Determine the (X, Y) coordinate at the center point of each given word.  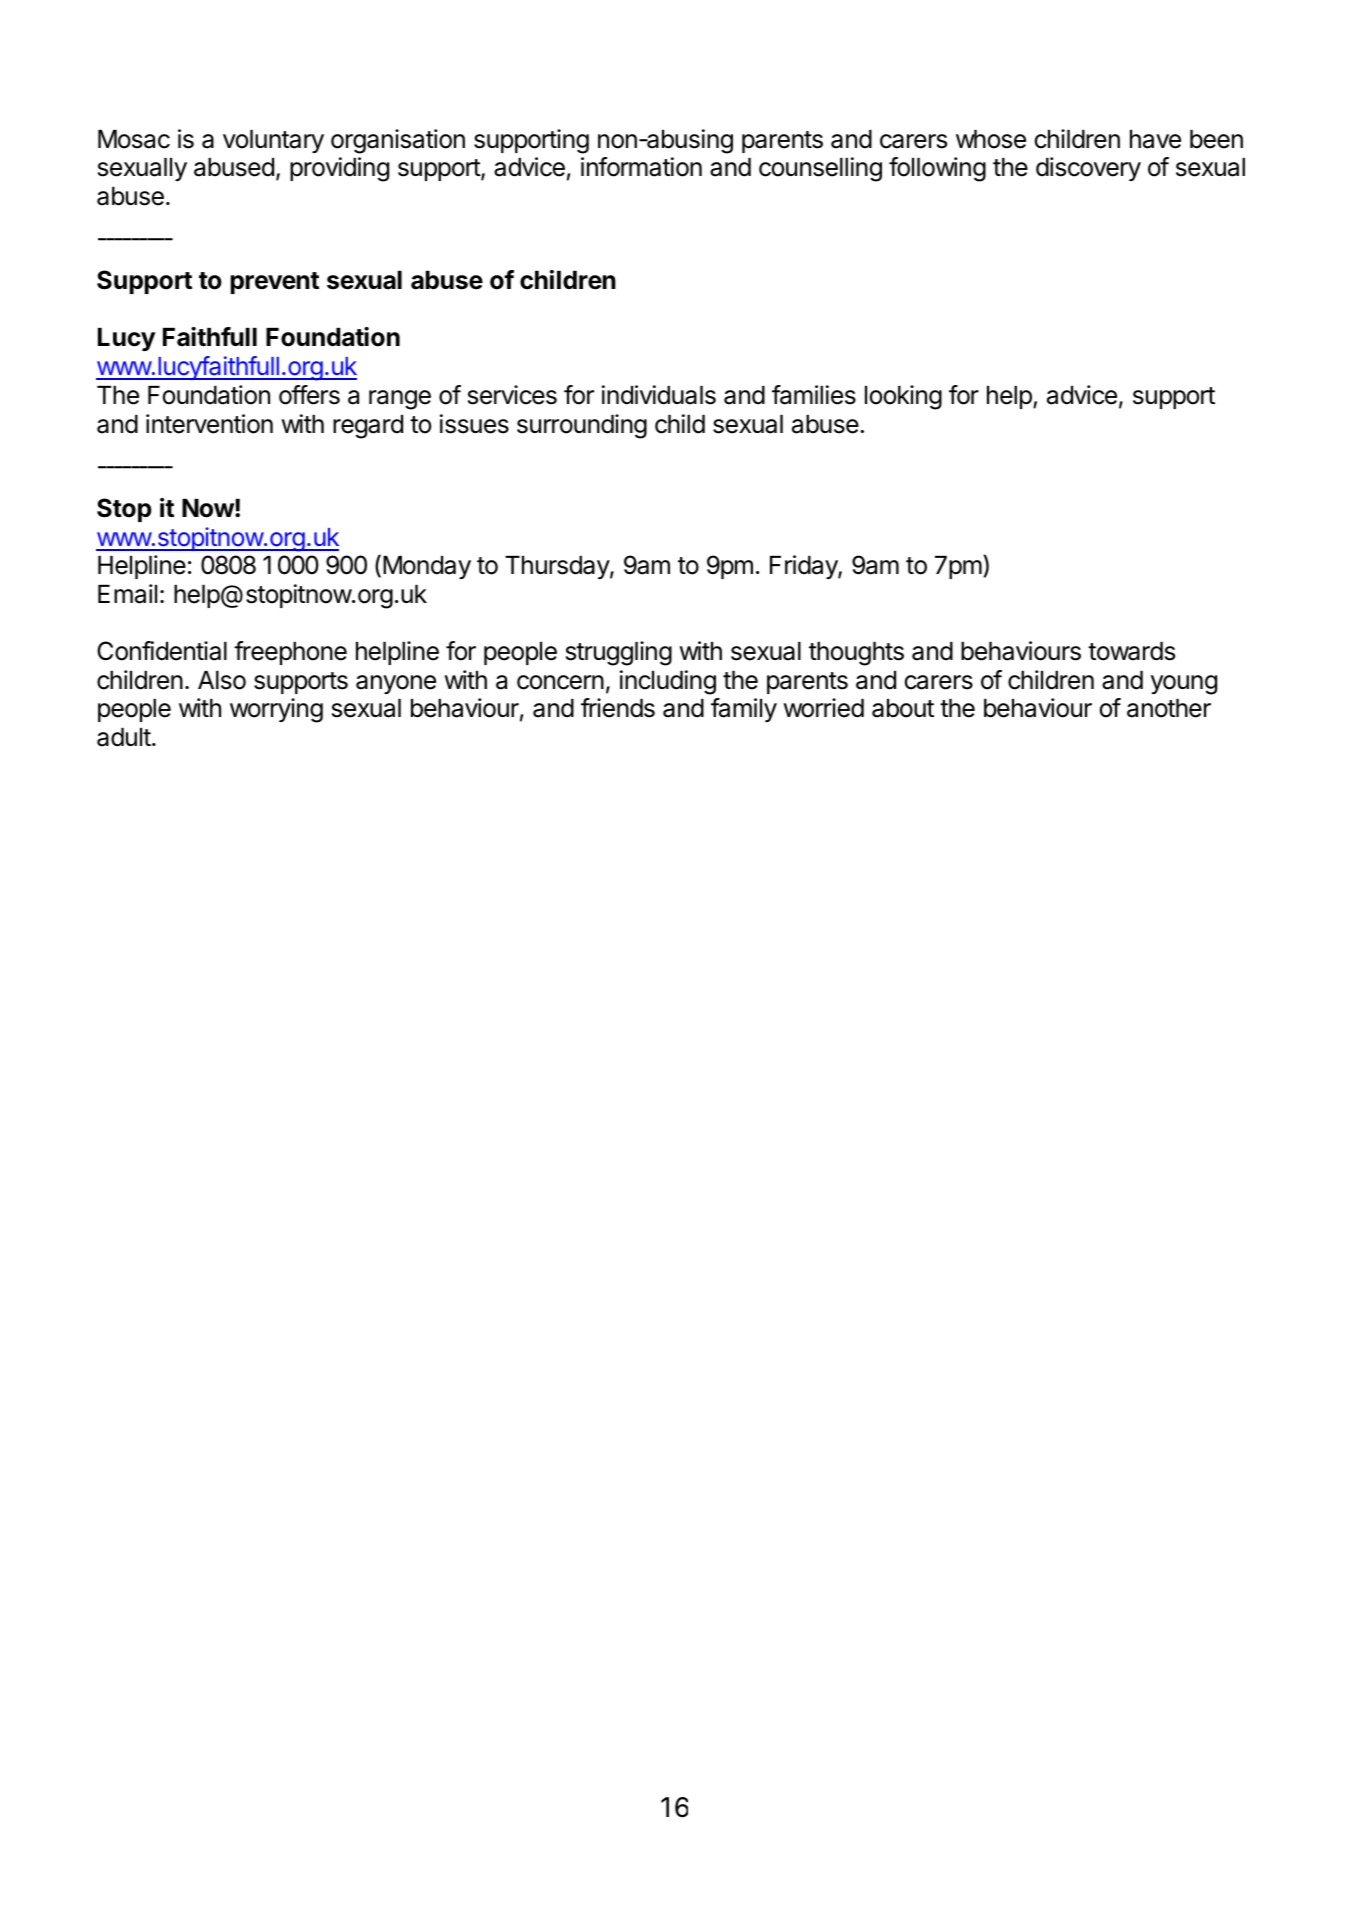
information (641, 167)
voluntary (273, 141)
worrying (276, 710)
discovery (1088, 169)
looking (903, 397)
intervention (209, 424)
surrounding (582, 426)
